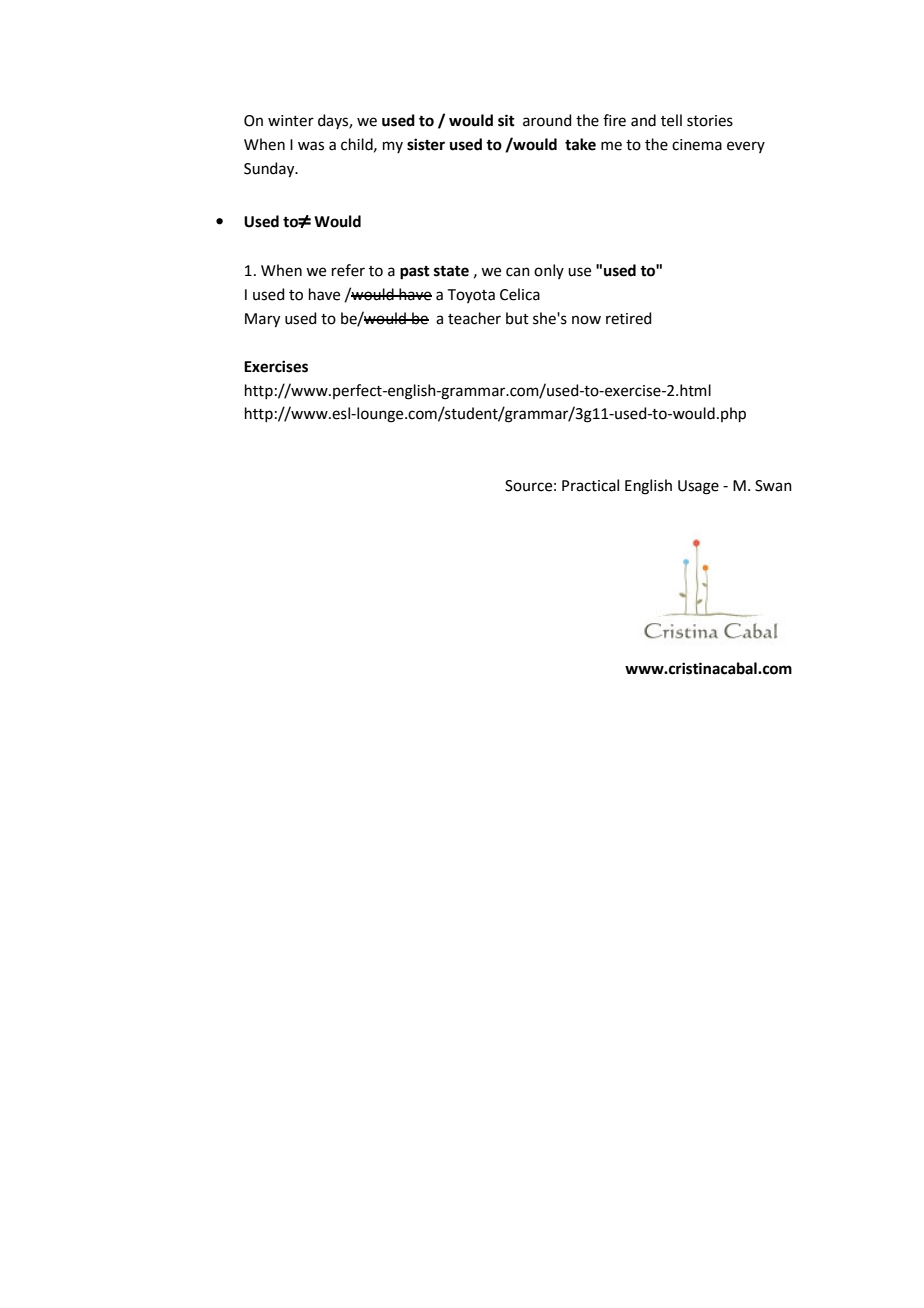  What do you see at coordinates (348, 270) in the image?
I see `refer` at bounding box center [348, 270].
